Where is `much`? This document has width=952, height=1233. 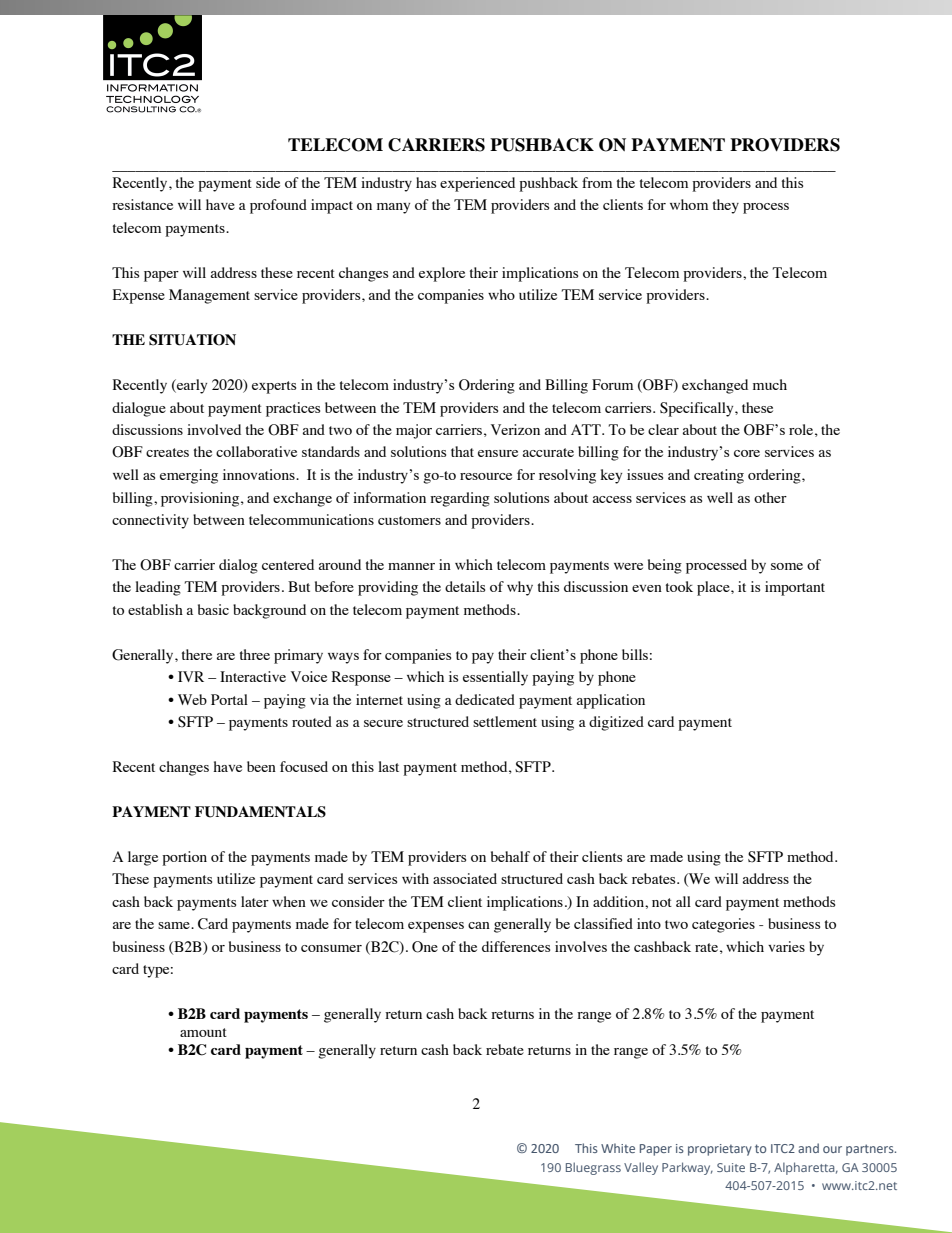
much is located at coordinates (770, 384).
